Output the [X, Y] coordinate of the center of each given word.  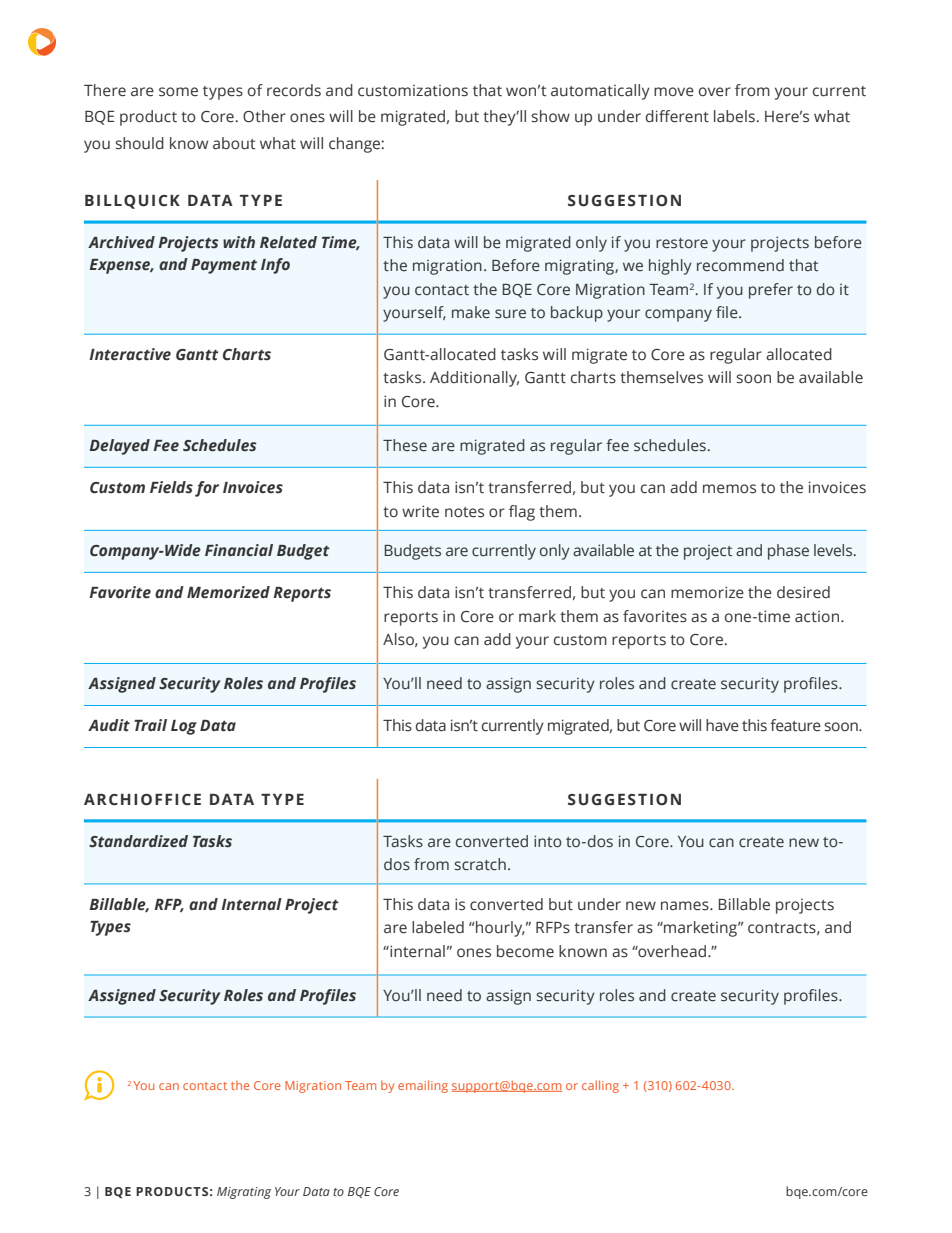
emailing [423, 1086]
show [550, 116]
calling [600, 1086]
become [525, 951]
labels [734, 116]
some [178, 92]
